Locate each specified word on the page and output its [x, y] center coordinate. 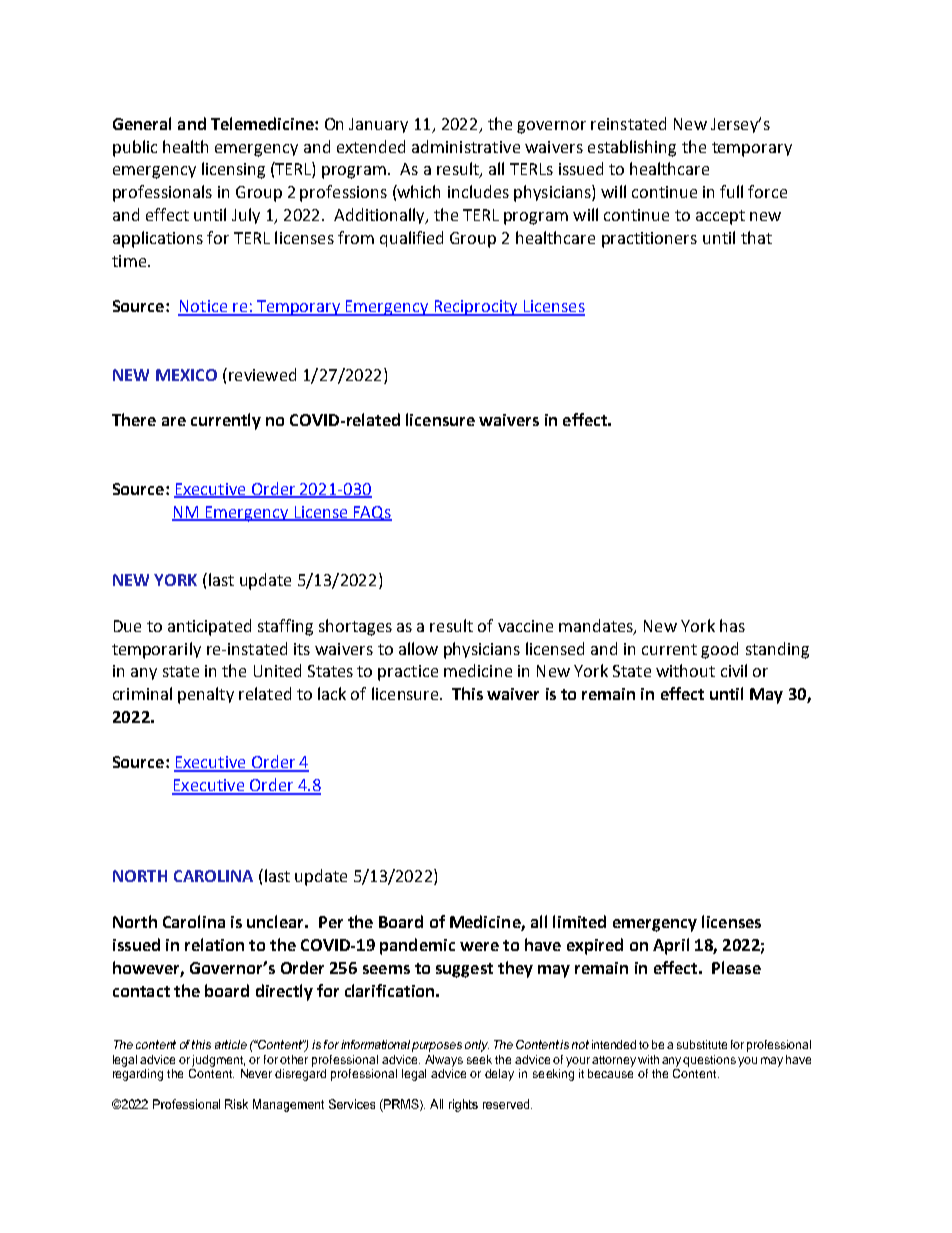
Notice [204, 307]
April [671, 946]
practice [408, 673]
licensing [233, 170]
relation [214, 944]
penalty [206, 695]
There [134, 419]
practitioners [649, 240]
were [479, 946]
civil [734, 670]
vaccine [525, 626]
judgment [218, 1061]
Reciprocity [476, 308]
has [732, 625]
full [731, 191]
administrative [466, 146]
